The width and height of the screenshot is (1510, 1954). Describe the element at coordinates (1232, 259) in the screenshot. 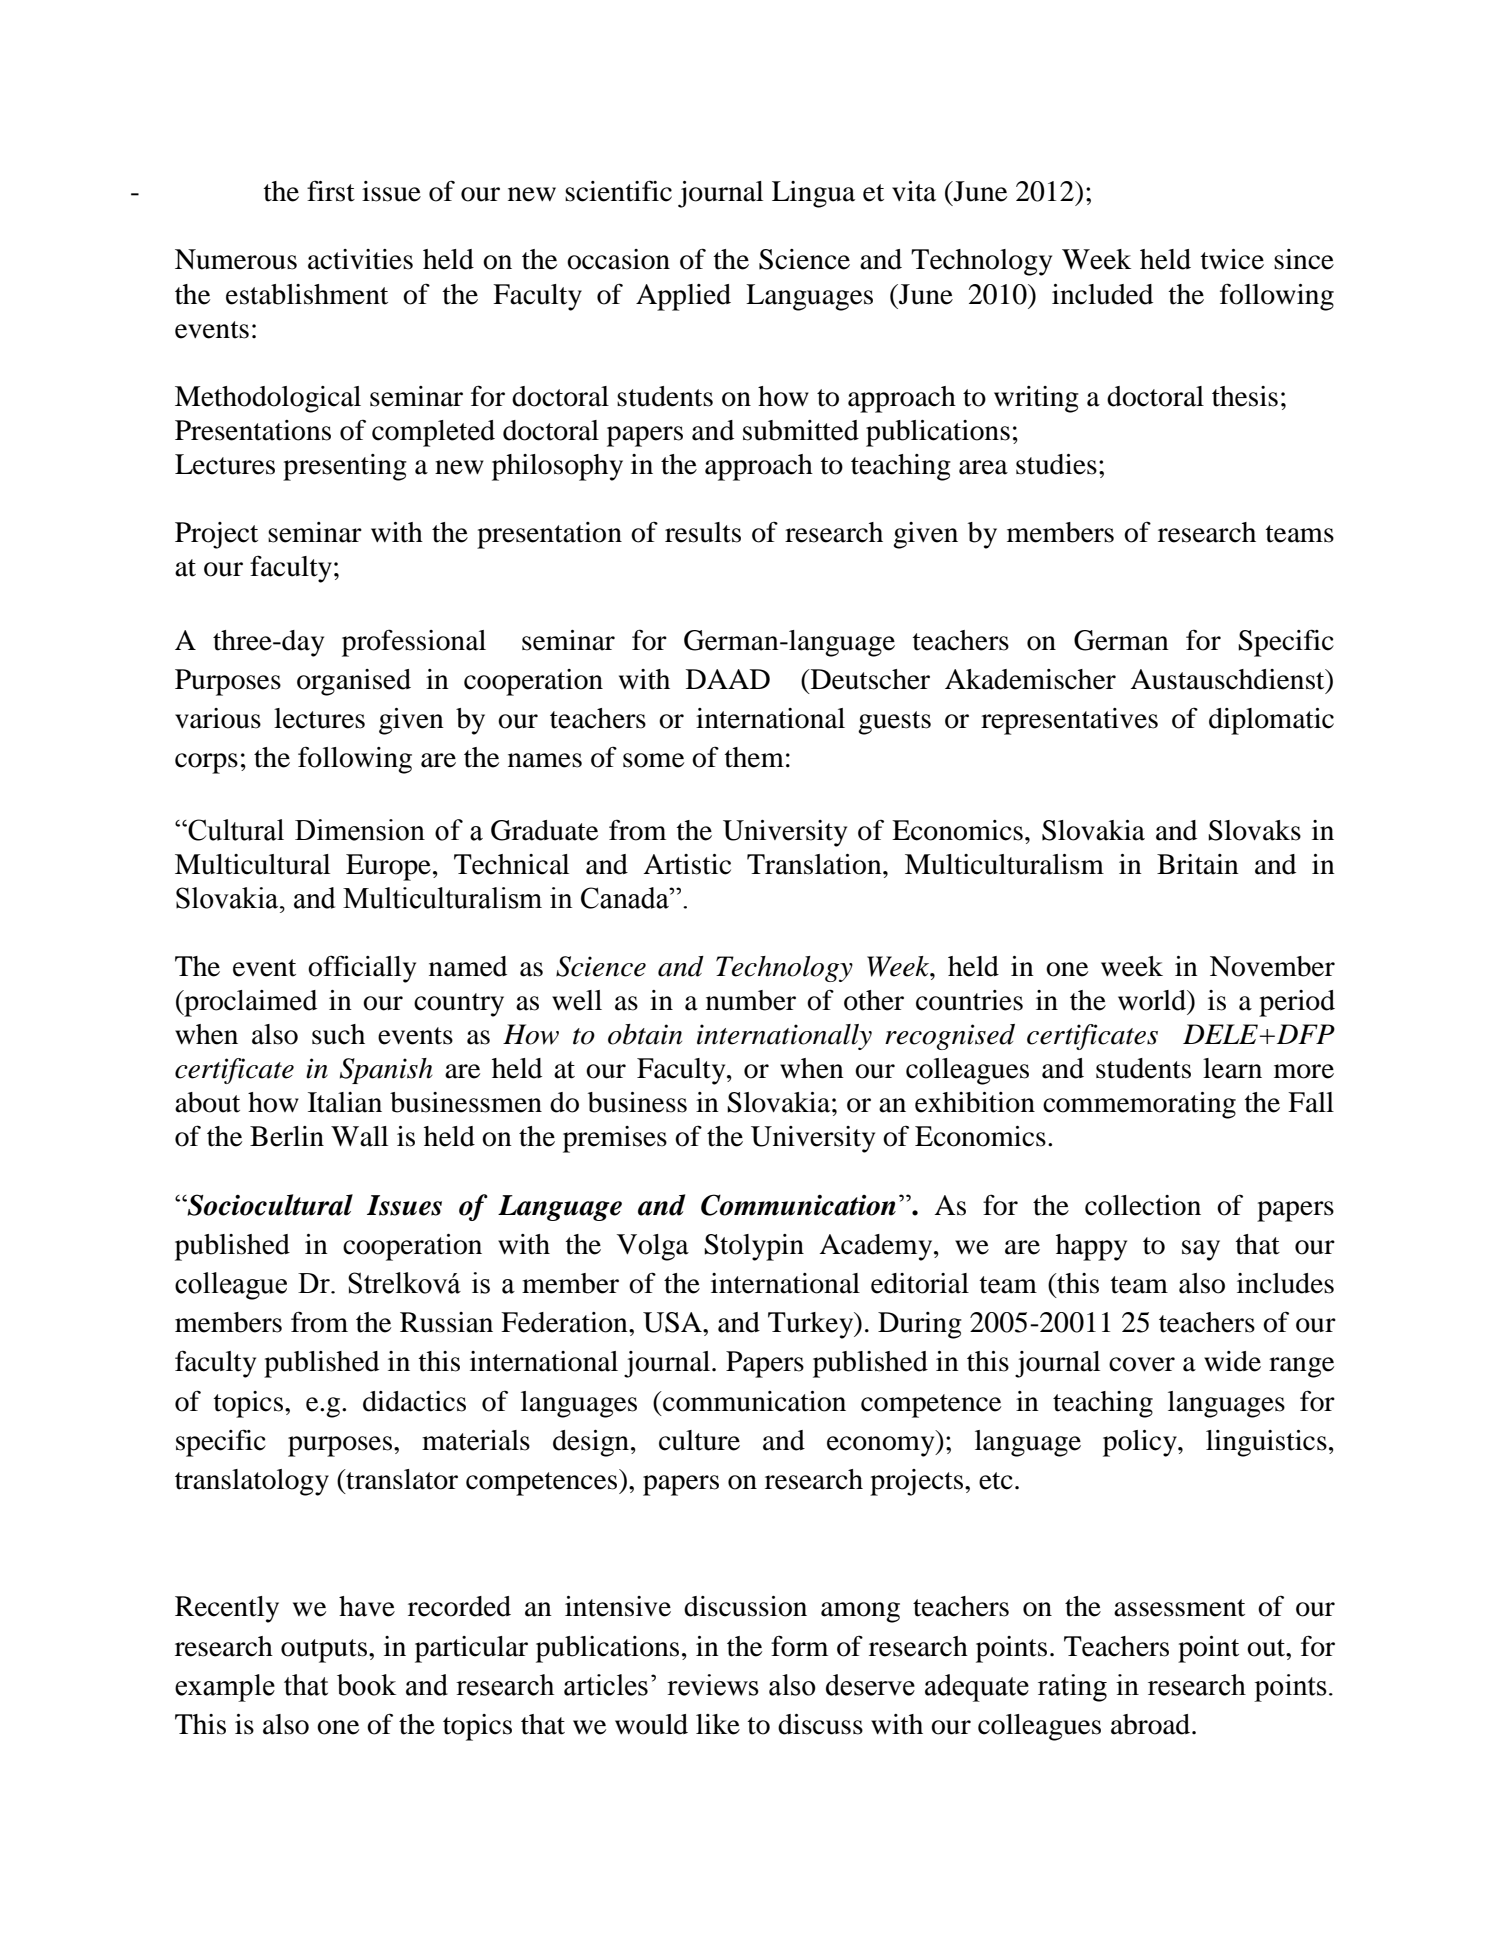

I see `twice` at that location.
